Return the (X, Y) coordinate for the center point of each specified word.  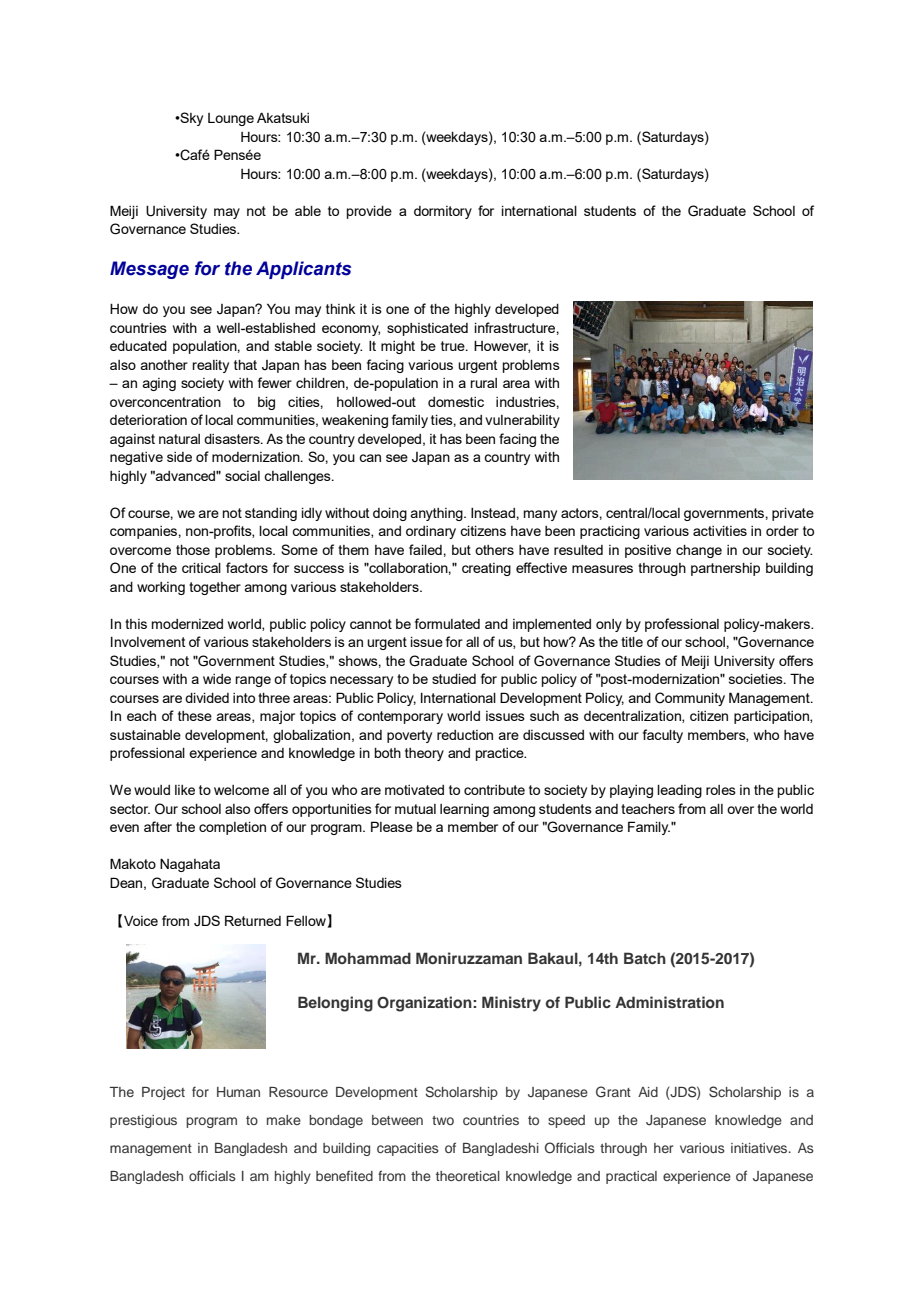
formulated (447, 623)
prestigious (143, 1121)
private (793, 514)
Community (690, 699)
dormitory (443, 212)
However (502, 347)
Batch (645, 958)
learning (464, 810)
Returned (253, 920)
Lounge (231, 119)
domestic (456, 402)
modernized (187, 624)
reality (210, 366)
